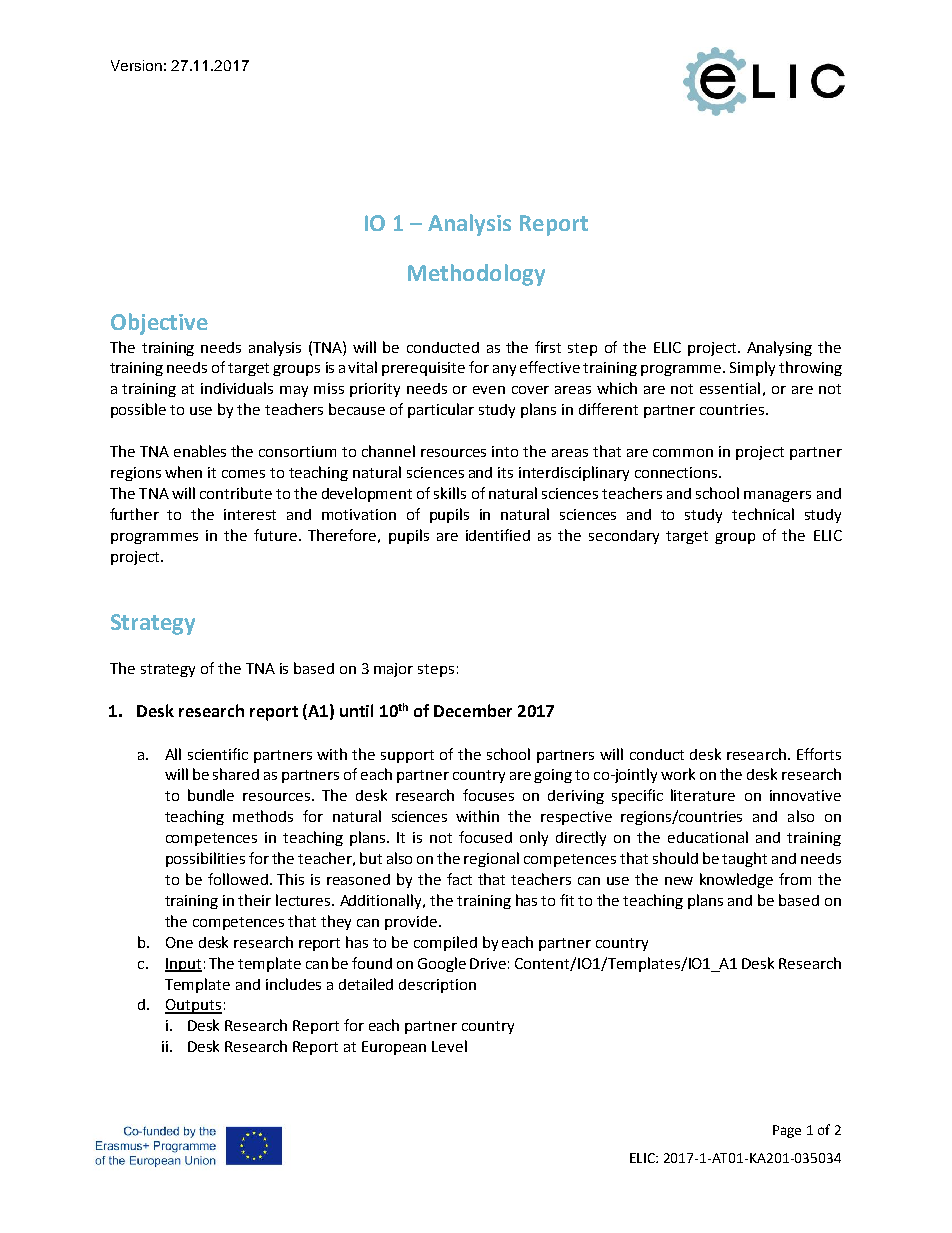 This screenshot has height=1233, width=952. Describe the element at coordinates (136, 65) in the screenshot. I see `Version` at that location.
